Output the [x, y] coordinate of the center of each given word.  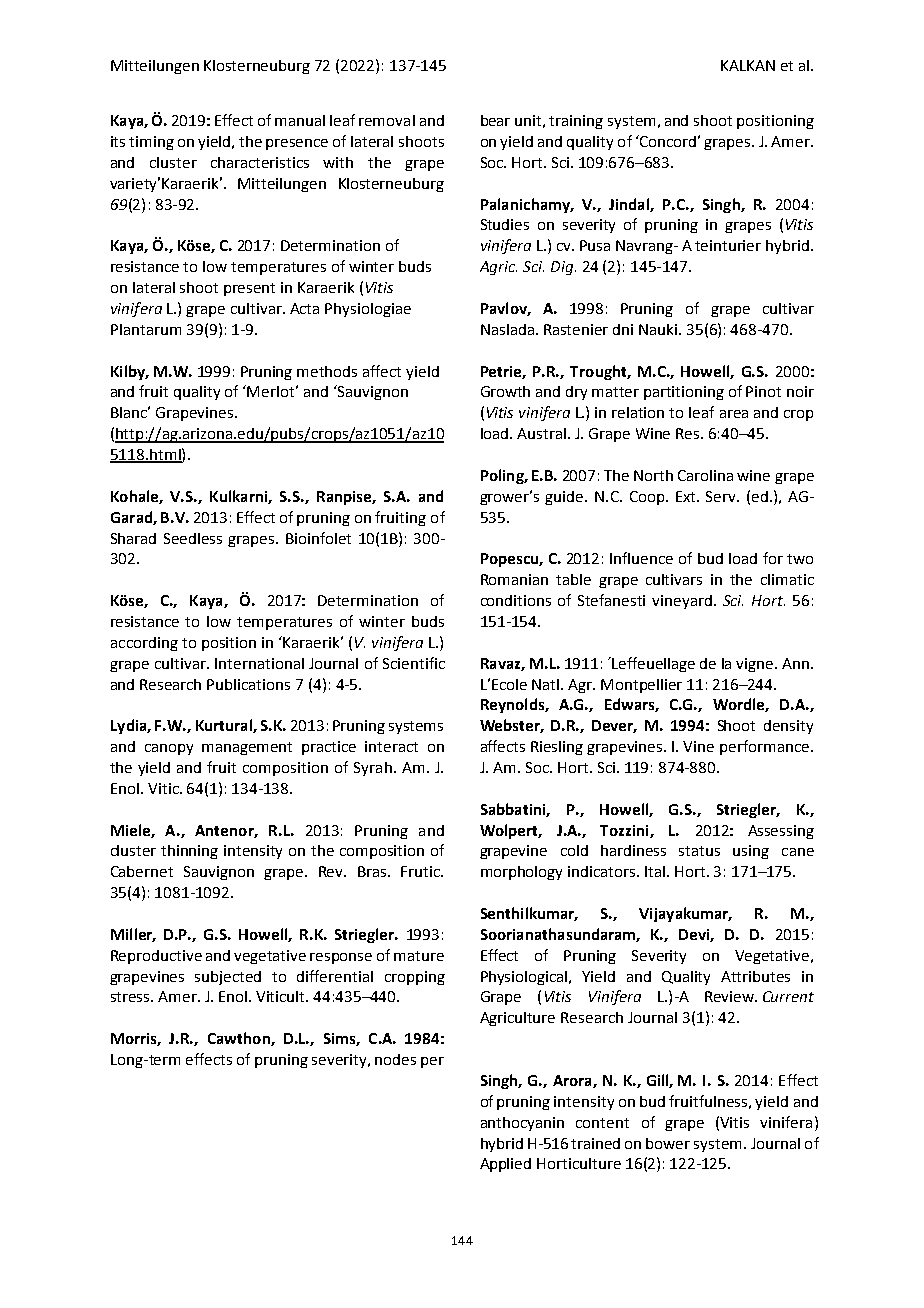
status [699, 851]
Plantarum [146, 329]
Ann [795, 663]
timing [151, 143]
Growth [505, 391]
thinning [189, 852]
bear [495, 120]
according [144, 644]
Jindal [630, 205]
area [734, 414]
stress [131, 997]
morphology [521, 873]
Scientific [414, 663]
